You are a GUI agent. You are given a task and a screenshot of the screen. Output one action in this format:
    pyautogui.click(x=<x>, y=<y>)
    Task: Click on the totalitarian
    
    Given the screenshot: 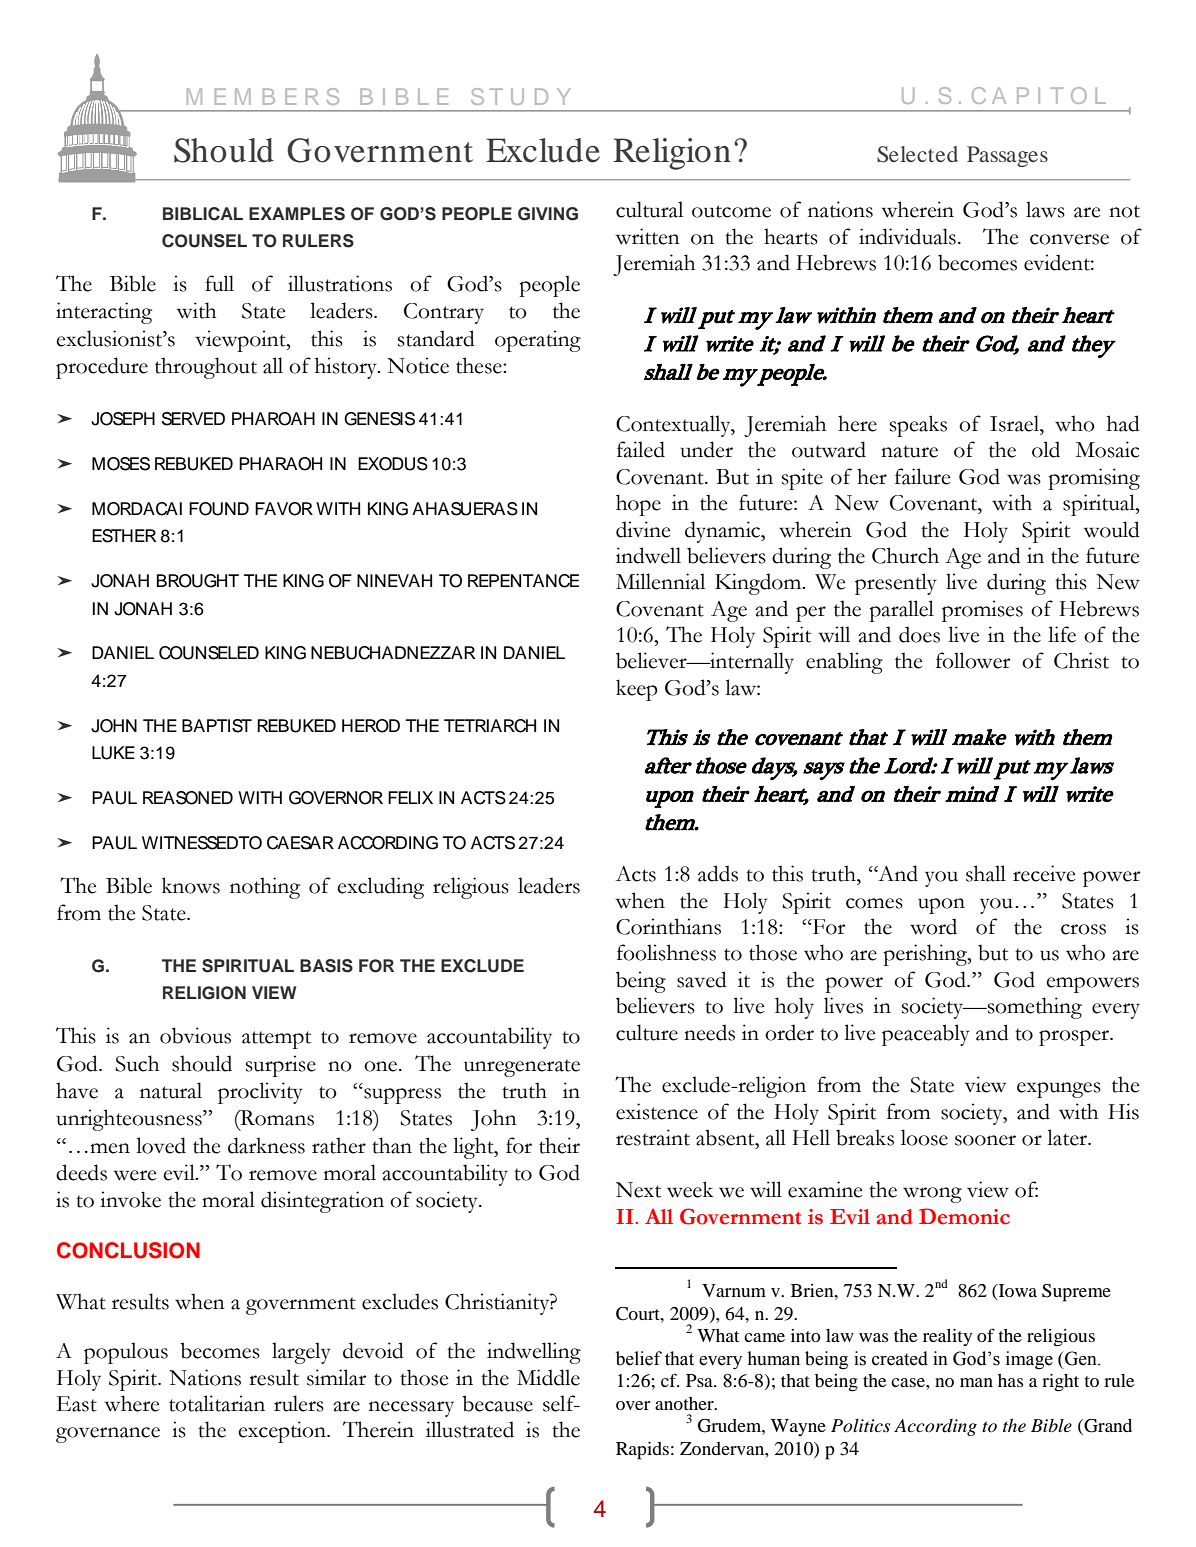 What is the action you would take?
    pyautogui.click(x=217, y=1403)
